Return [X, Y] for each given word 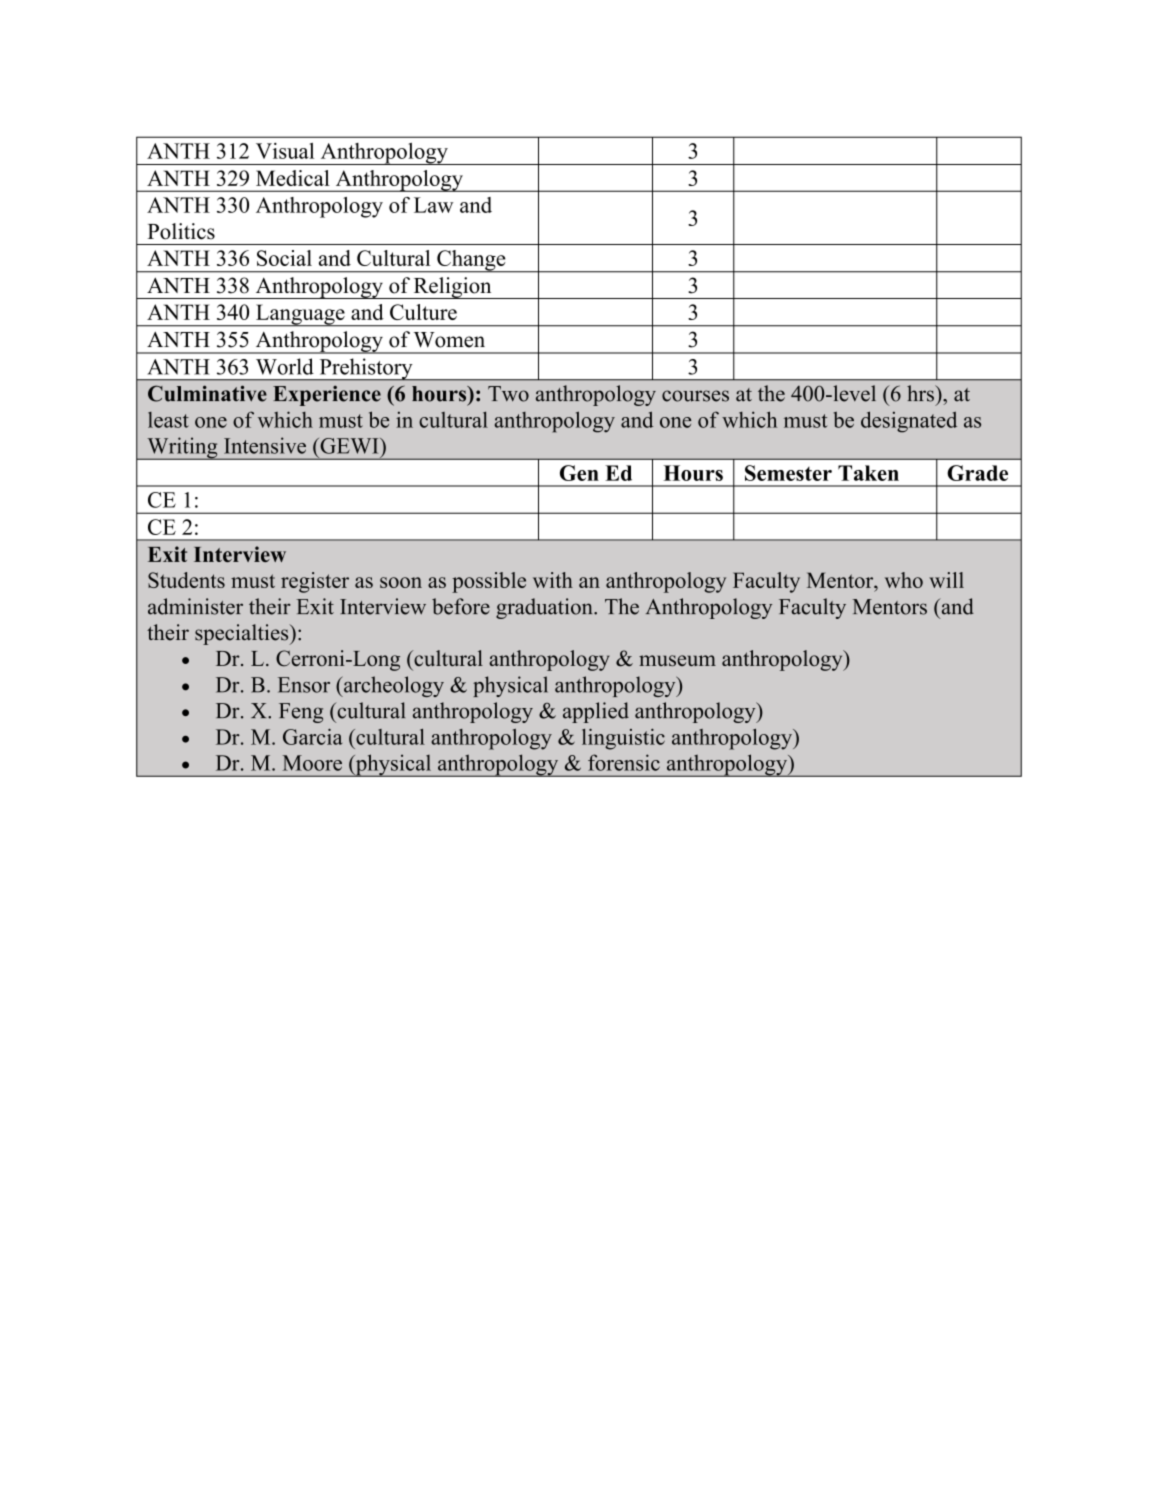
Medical [293, 178]
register [315, 582]
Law [433, 205]
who [904, 580]
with [553, 580]
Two [508, 394]
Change [471, 261]
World [285, 366]
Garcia [312, 737]
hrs [921, 393]
